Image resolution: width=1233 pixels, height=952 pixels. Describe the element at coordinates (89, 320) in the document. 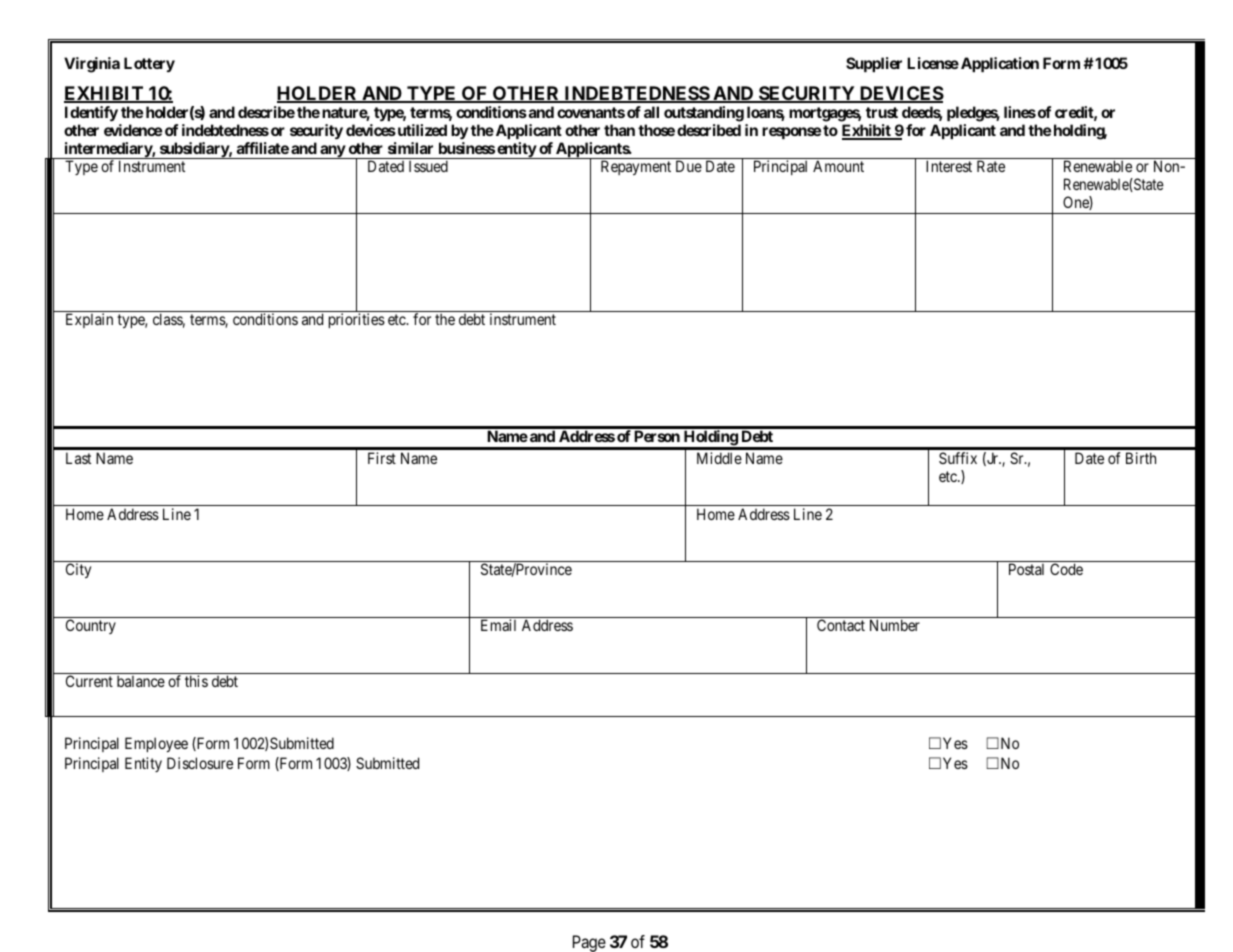

I see `Explain` at that location.
